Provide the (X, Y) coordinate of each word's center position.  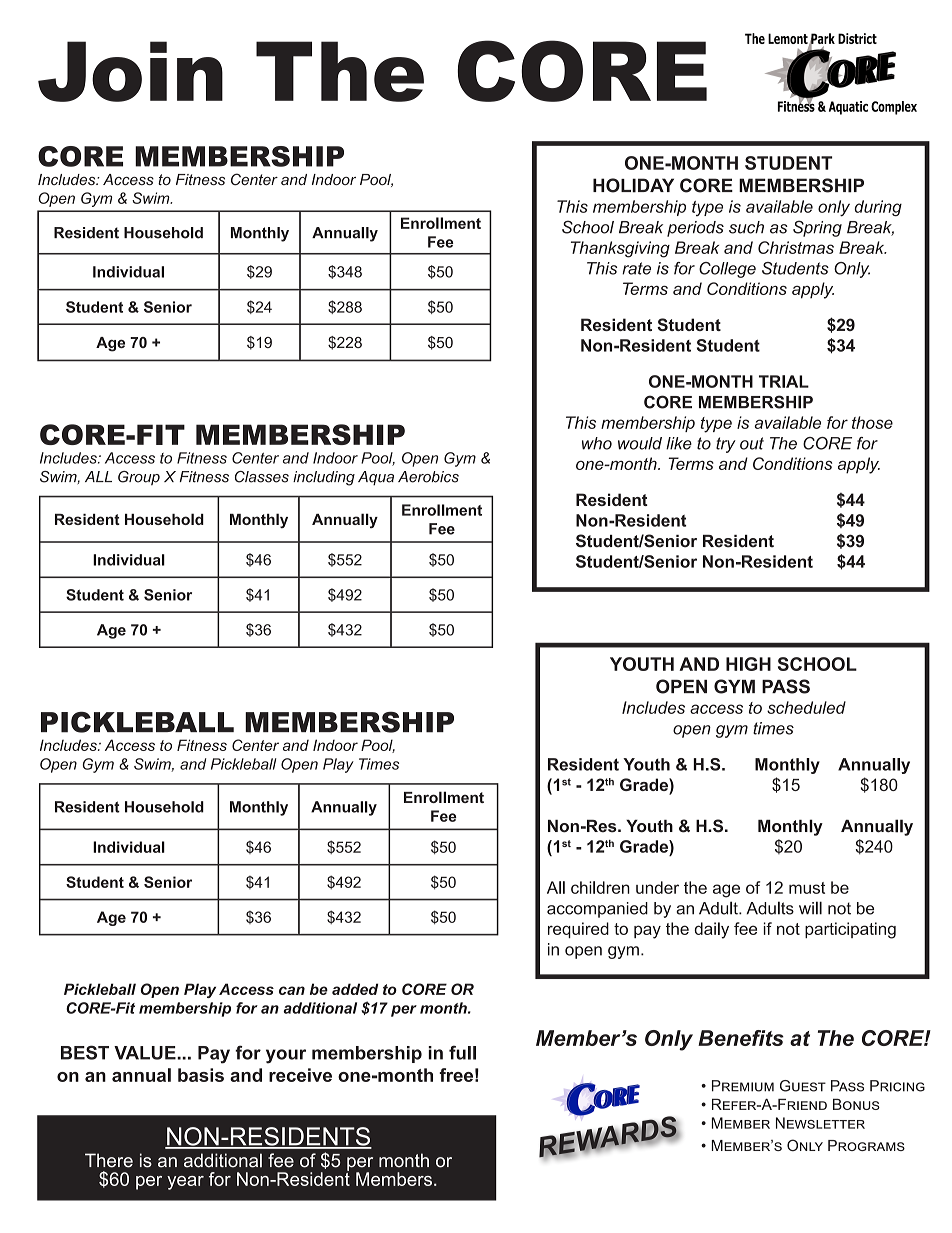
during (878, 208)
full (462, 1052)
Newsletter (820, 1123)
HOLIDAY (633, 185)
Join (130, 71)
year (185, 1183)
